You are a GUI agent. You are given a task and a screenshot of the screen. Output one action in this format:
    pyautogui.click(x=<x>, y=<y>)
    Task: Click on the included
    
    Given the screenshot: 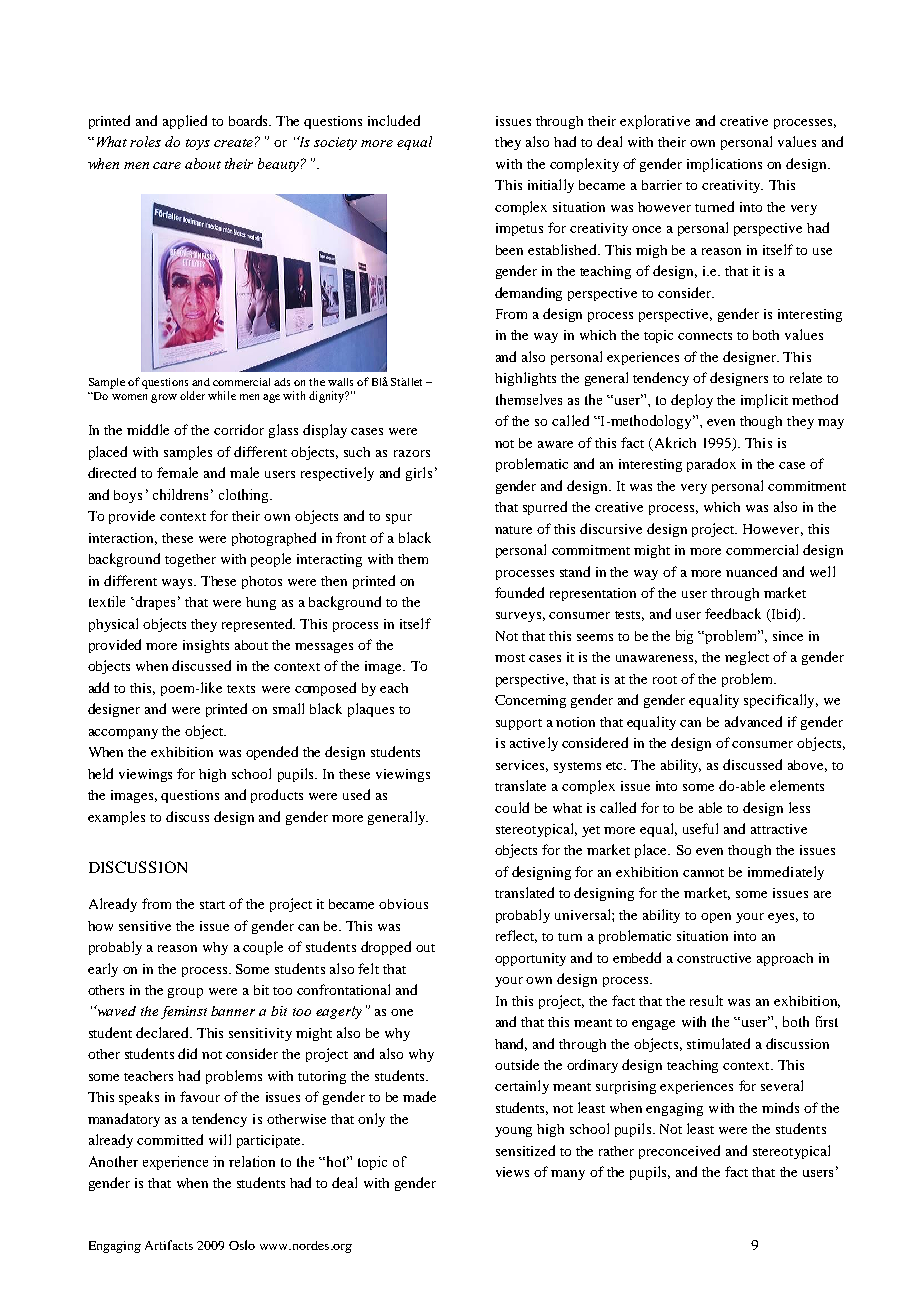 What is the action you would take?
    pyautogui.click(x=394, y=120)
